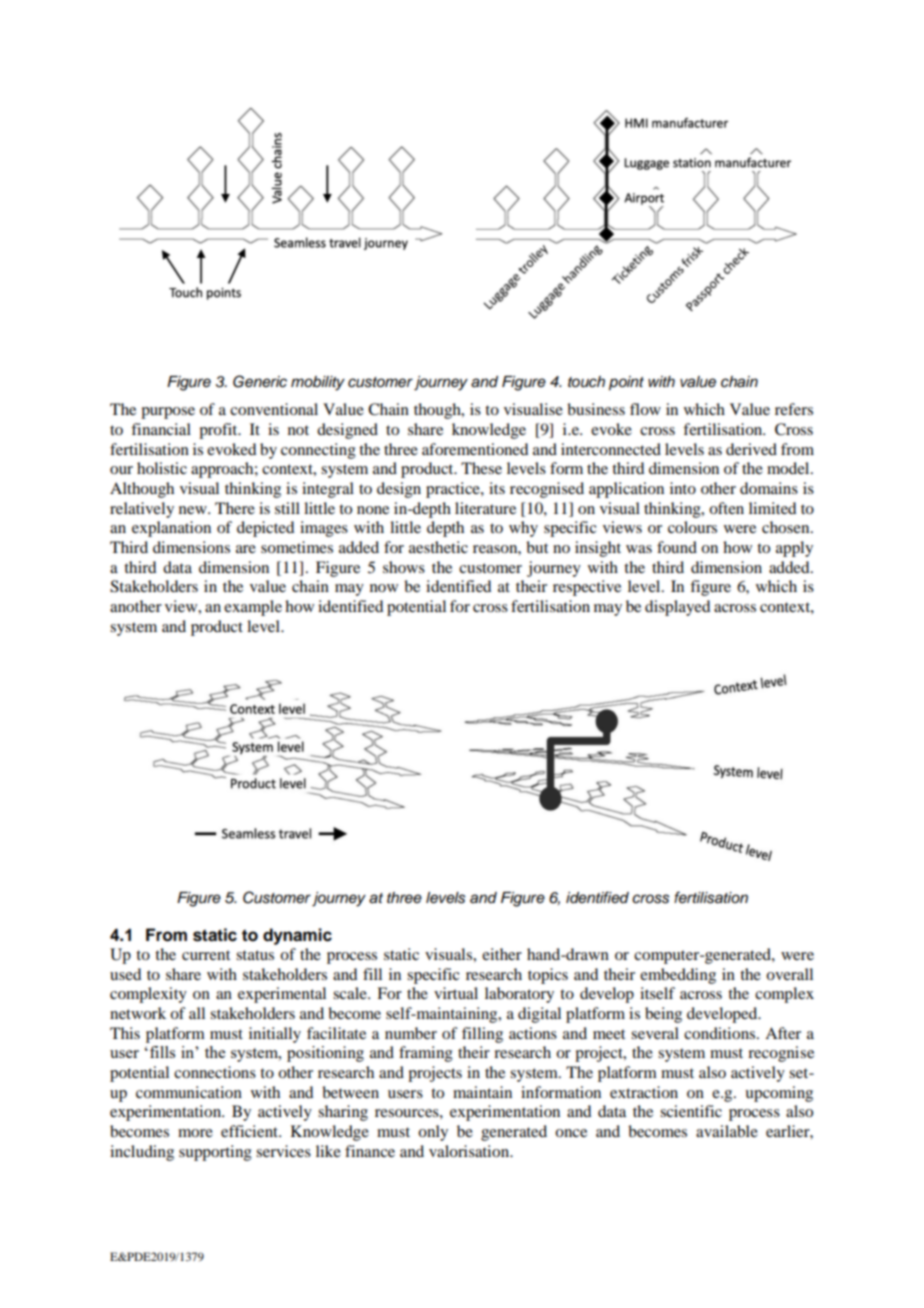 This screenshot has width=924, height=1308. I want to click on available, so click(727, 1131).
